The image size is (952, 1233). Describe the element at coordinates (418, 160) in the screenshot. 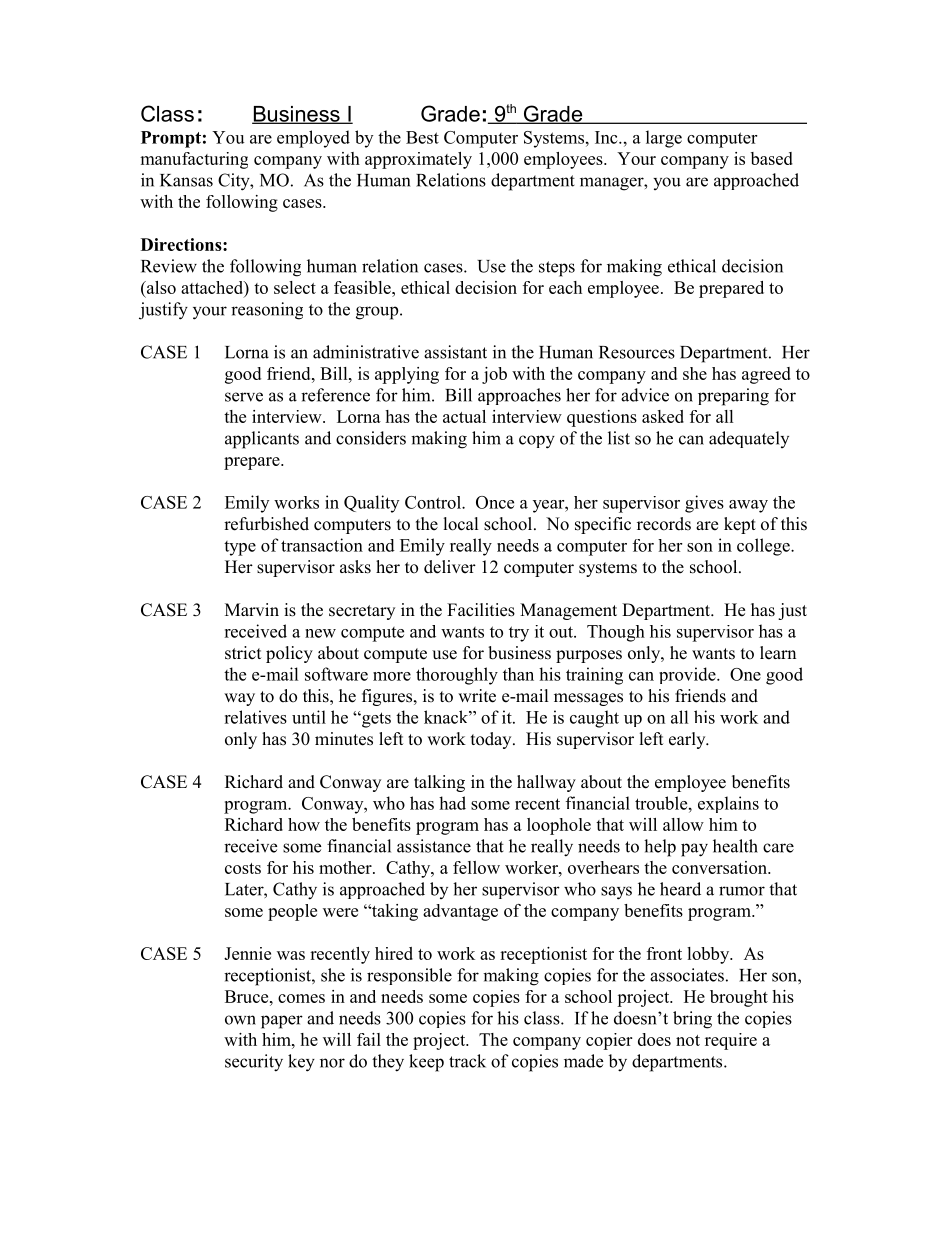

I see `approximately` at that location.
